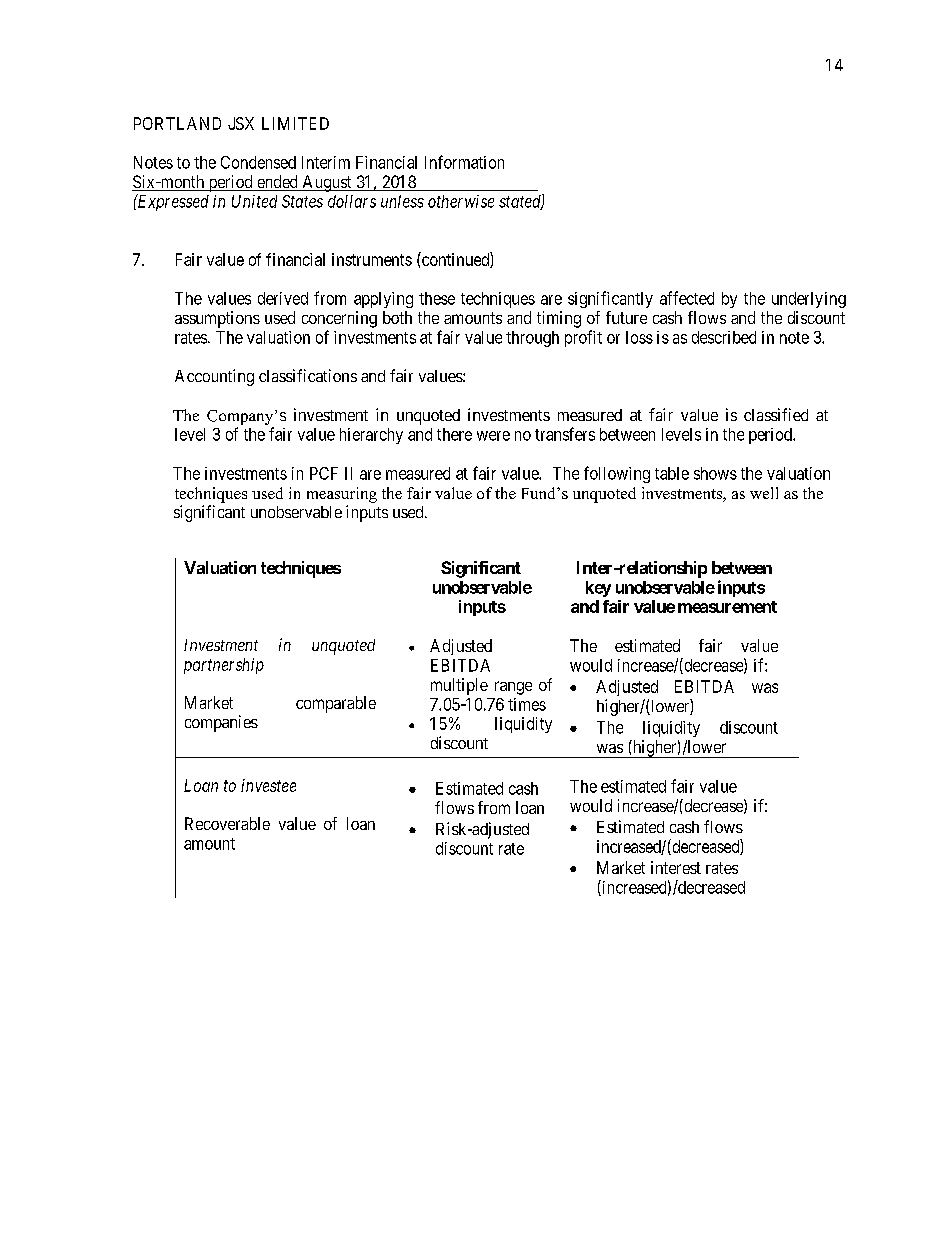  What do you see at coordinates (687, 298) in the document?
I see `affected` at bounding box center [687, 298].
